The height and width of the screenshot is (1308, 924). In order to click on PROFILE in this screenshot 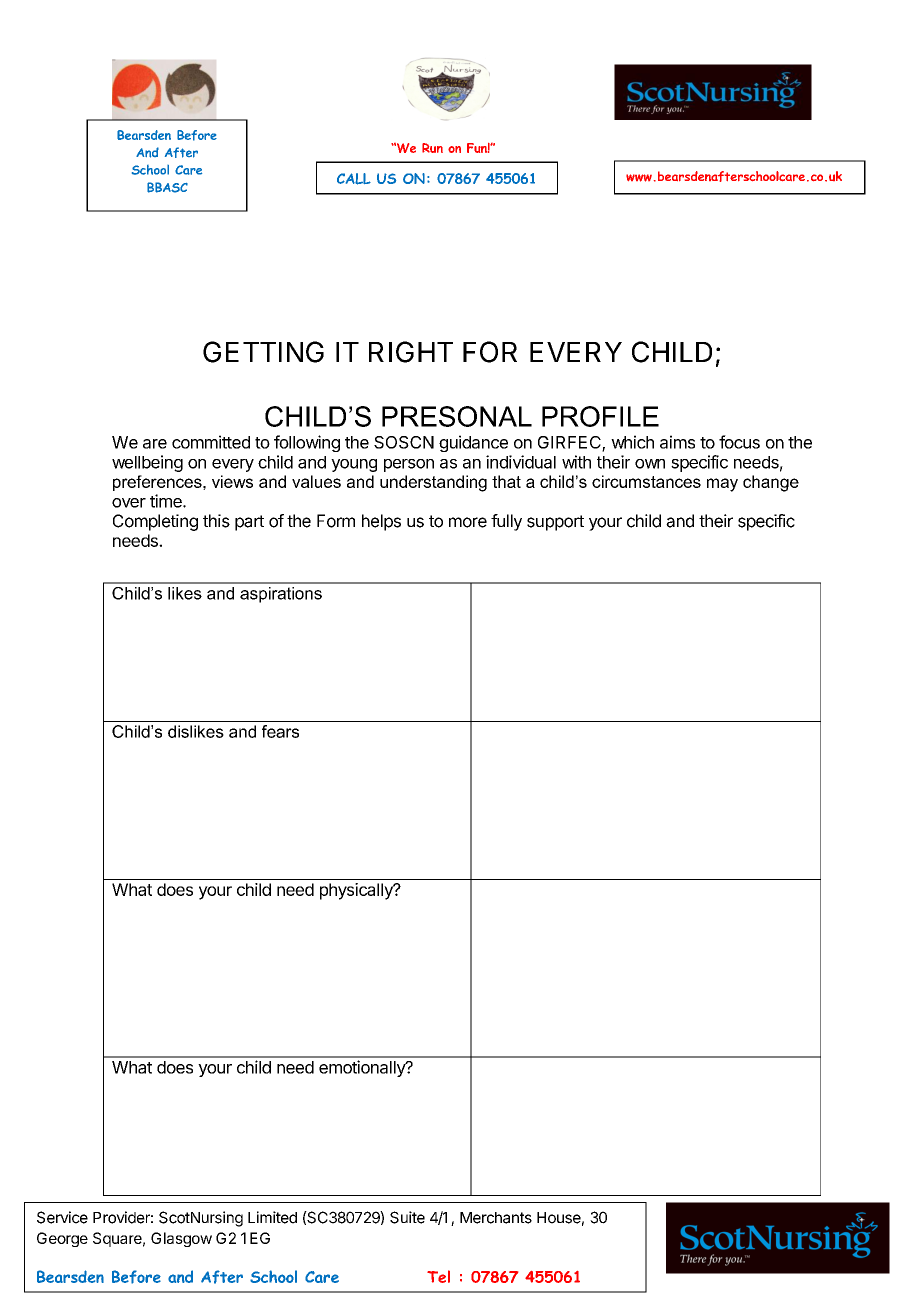, I will do `click(600, 416)`.
